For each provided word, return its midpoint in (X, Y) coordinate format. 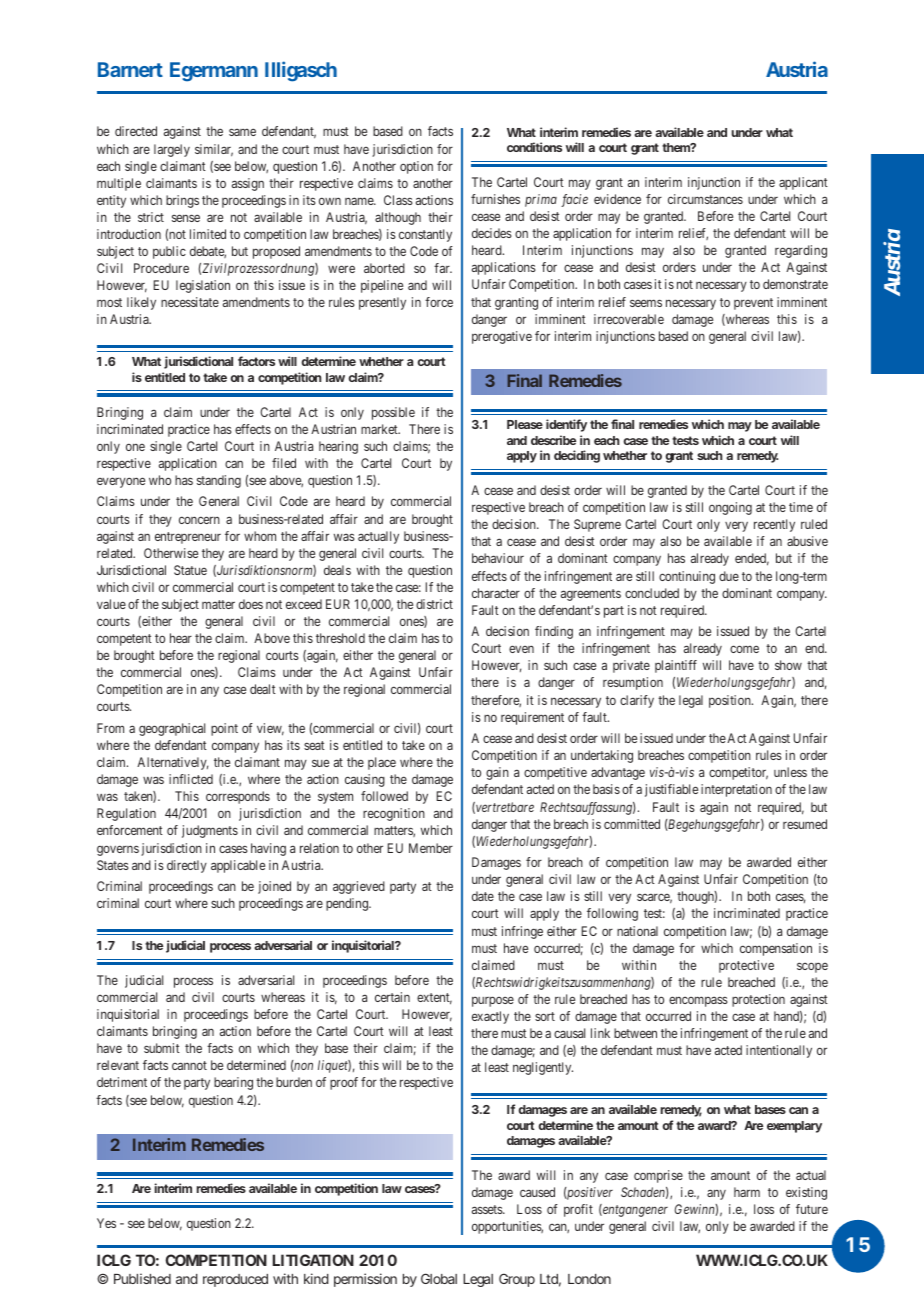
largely (172, 150)
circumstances (705, 199)
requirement (532, 718)
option (416, 167)
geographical (172, 729)
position (731, 701)
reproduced (235, 1280)
